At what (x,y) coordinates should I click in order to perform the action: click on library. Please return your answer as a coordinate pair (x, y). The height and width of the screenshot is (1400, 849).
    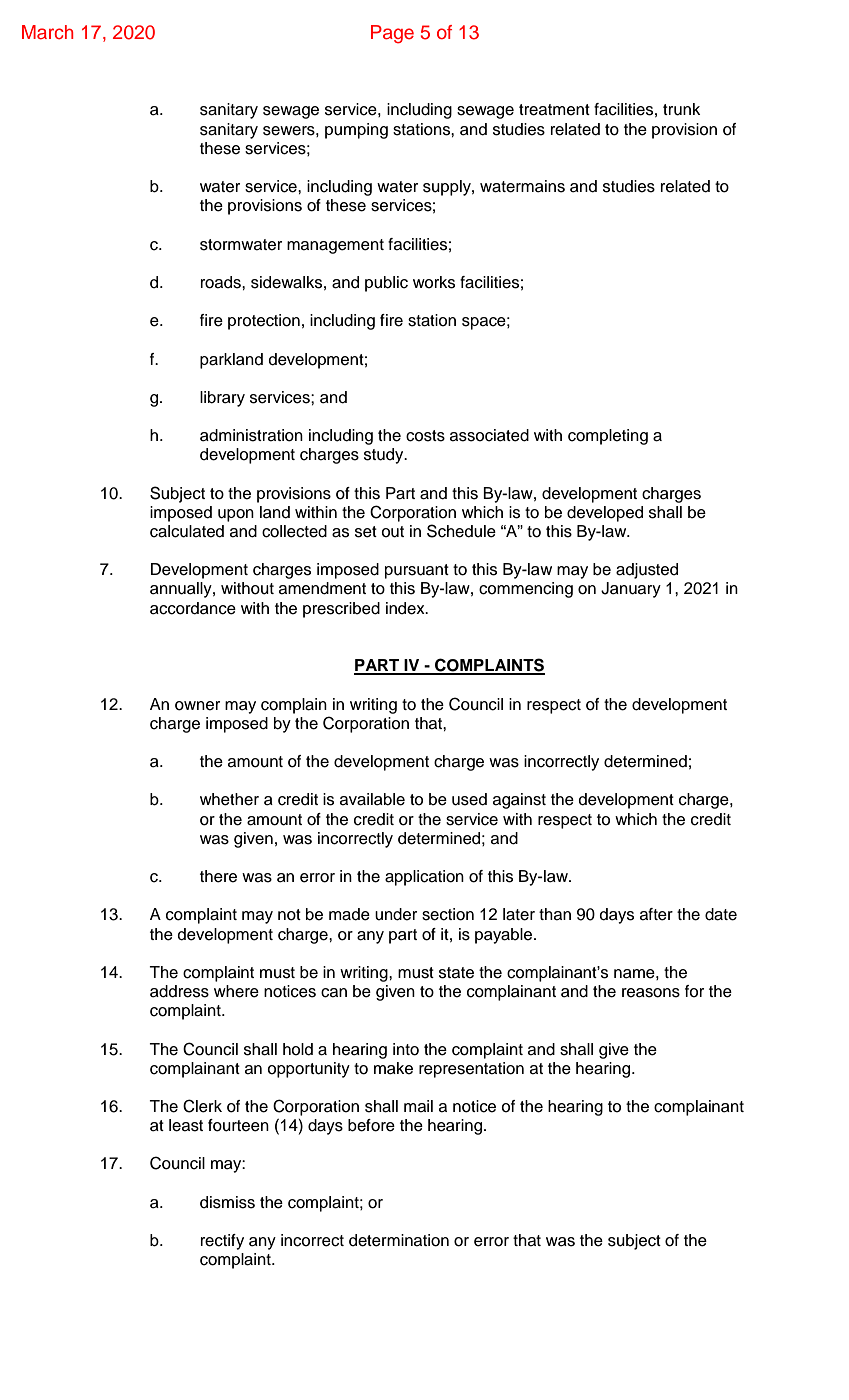
    Looking at the image, I should click on (222, 399).
